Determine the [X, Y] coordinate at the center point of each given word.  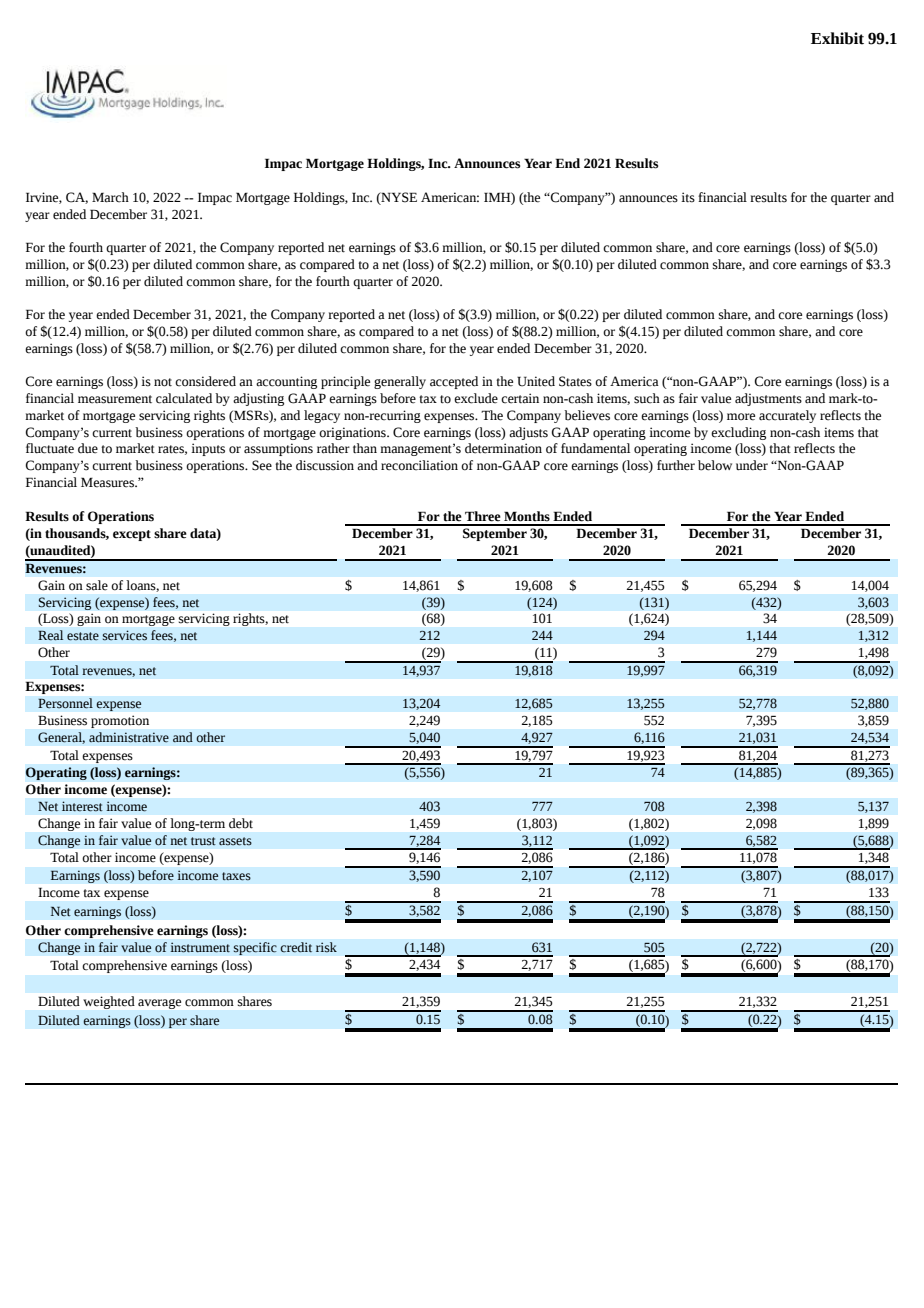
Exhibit [837, 38]
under [752, 465]
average [159, 1004]
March [110, 197]
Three [483, 516]
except [132, 535]
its [688, 197]
